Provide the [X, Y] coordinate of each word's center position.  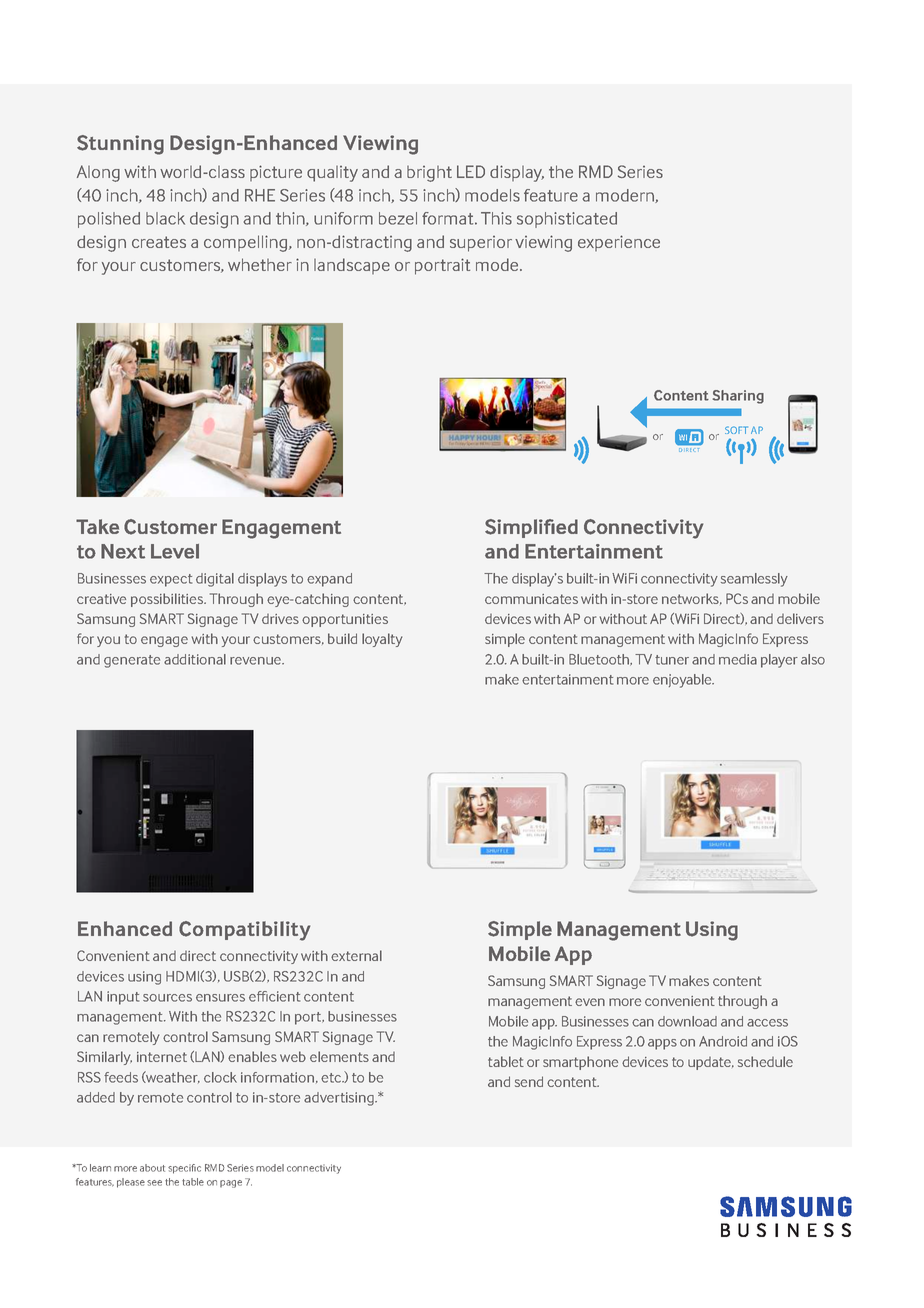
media [738, 659]
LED [471, 171]
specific [184, 1169]
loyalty [382, 640]
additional [195, 659]
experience [619, 243]
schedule [765, 1061]
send [529, 1081]
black [165, 218]
